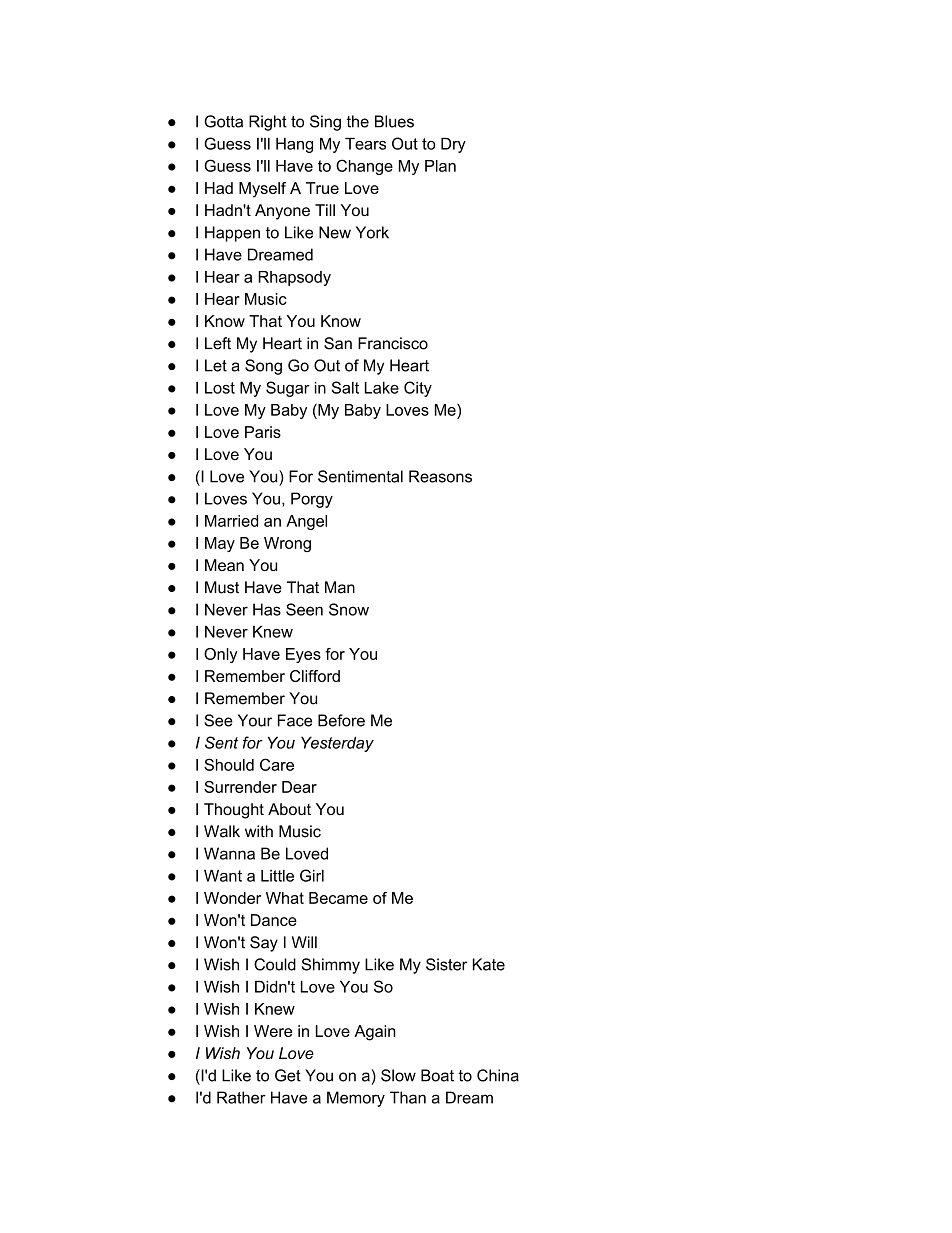 The image size is (952, 1233). What do you see at coordinates (232, 898) in the screenshot?
I see `Wonder` at bounding box center [232, 898].
